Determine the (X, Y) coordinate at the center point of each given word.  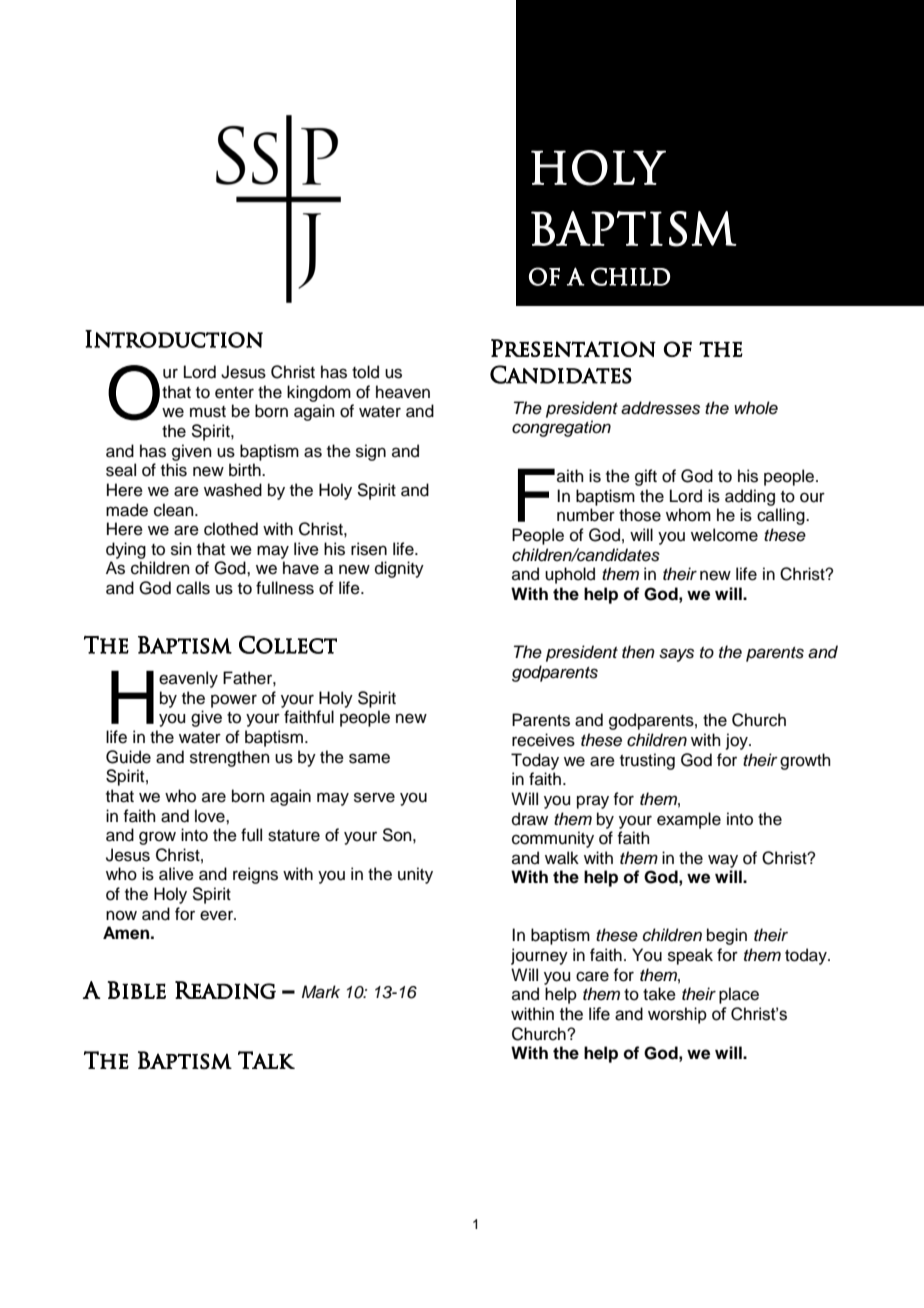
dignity (399, 569)
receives (543, 740)
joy (738, 741)
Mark (321, 992)
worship (677, 1015)
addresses (660, 408)
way (723, 861)
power (234, 701)
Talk (266, 1060)
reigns (255, 875)
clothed (231, 529)
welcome (724, 535)
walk (562, 858)
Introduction (174, 339)
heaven (403, 392)
